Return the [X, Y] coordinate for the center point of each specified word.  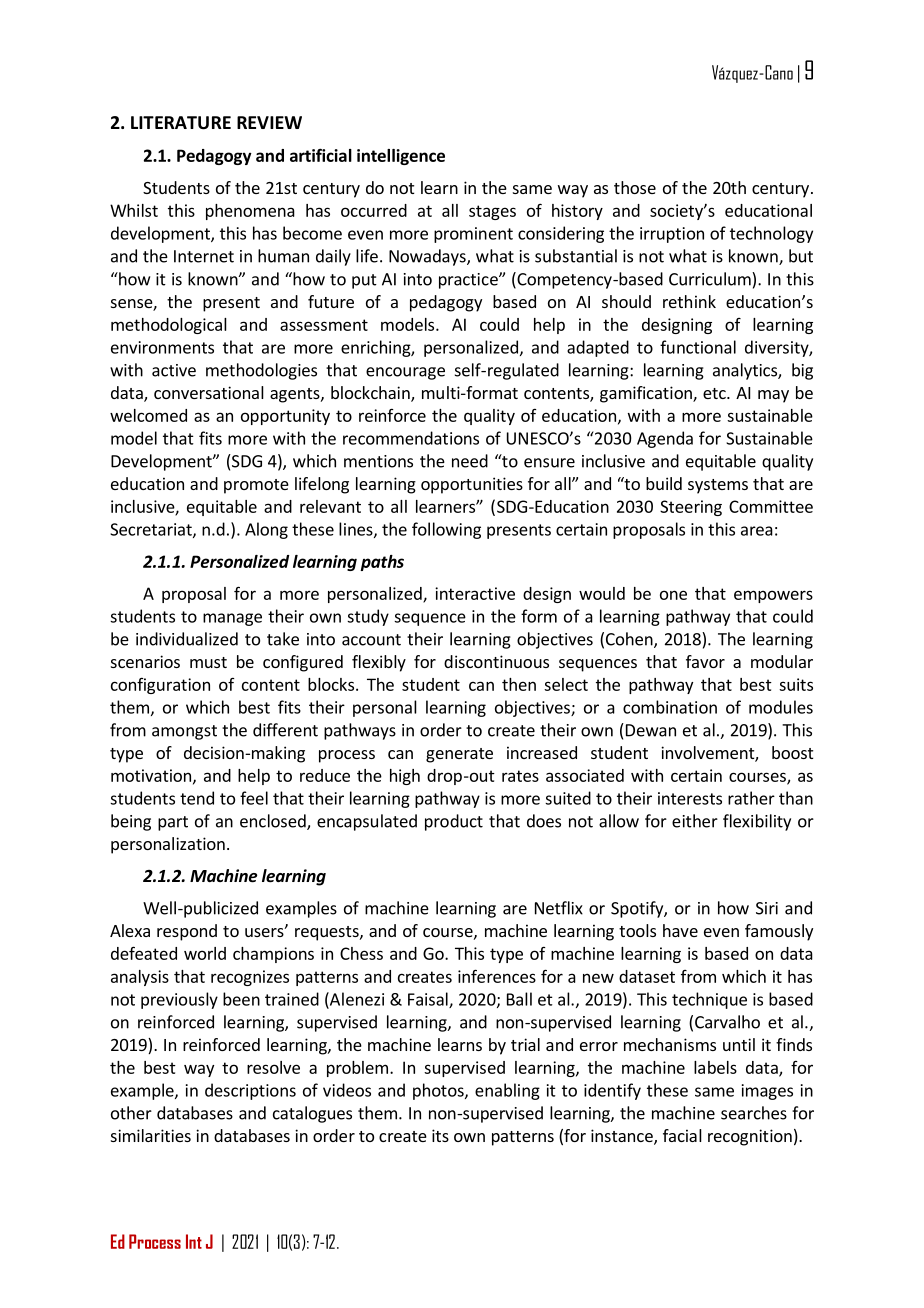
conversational [209, 392]
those [635, 187]
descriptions [250, 1091]
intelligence [401, 157]
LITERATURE [181, 123]
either [695, 821]
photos [439, 1091]
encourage [405, 373]
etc [715, 393]
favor [705, 661]
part [173, 823]
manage [232, 619]
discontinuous [496, 661]
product [454, 822]
